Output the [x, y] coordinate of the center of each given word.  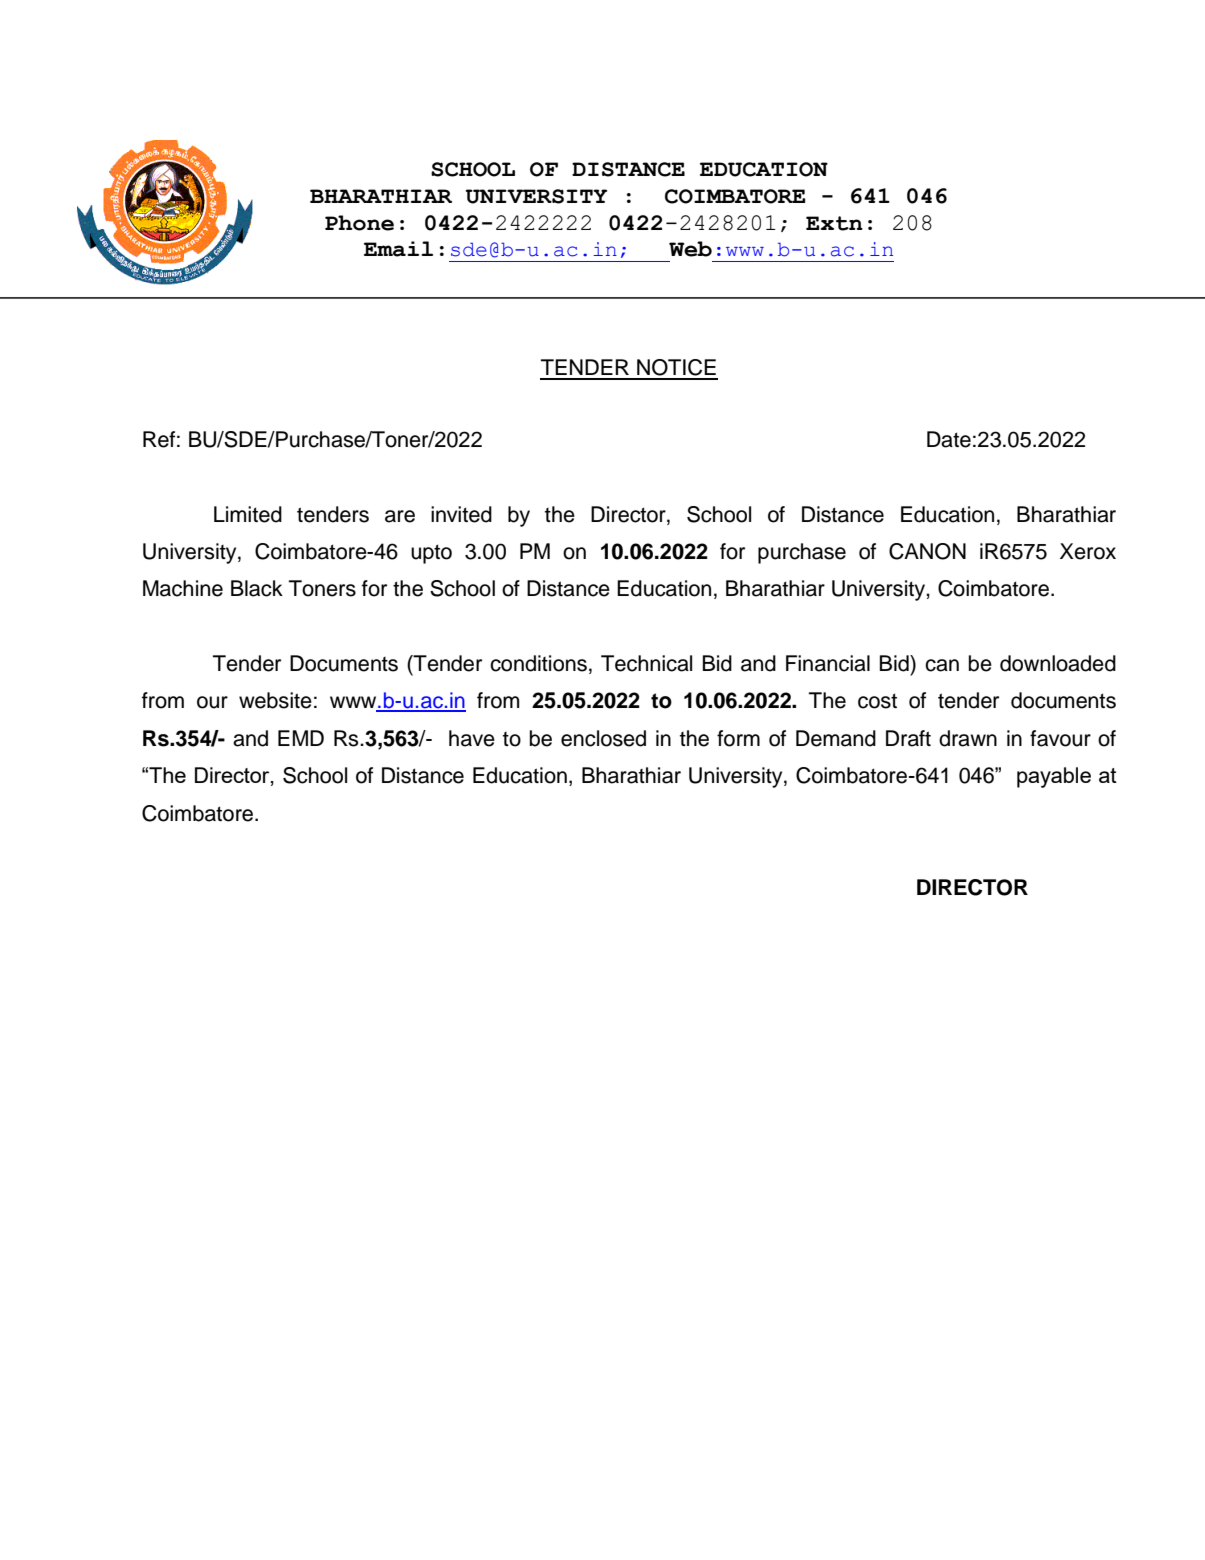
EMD [301, 738]
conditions [538, 663]
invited [461, 514]
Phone [359, 223]
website [275, 700]
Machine [183, 588]
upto [431, 554]
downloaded [1058, 663]
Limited [248, 514]
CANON [927, 551]
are [400, 516]
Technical [646, 663]
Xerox [1088, 551]
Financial [828, 663]
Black [257, 588]
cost [877, 701]
